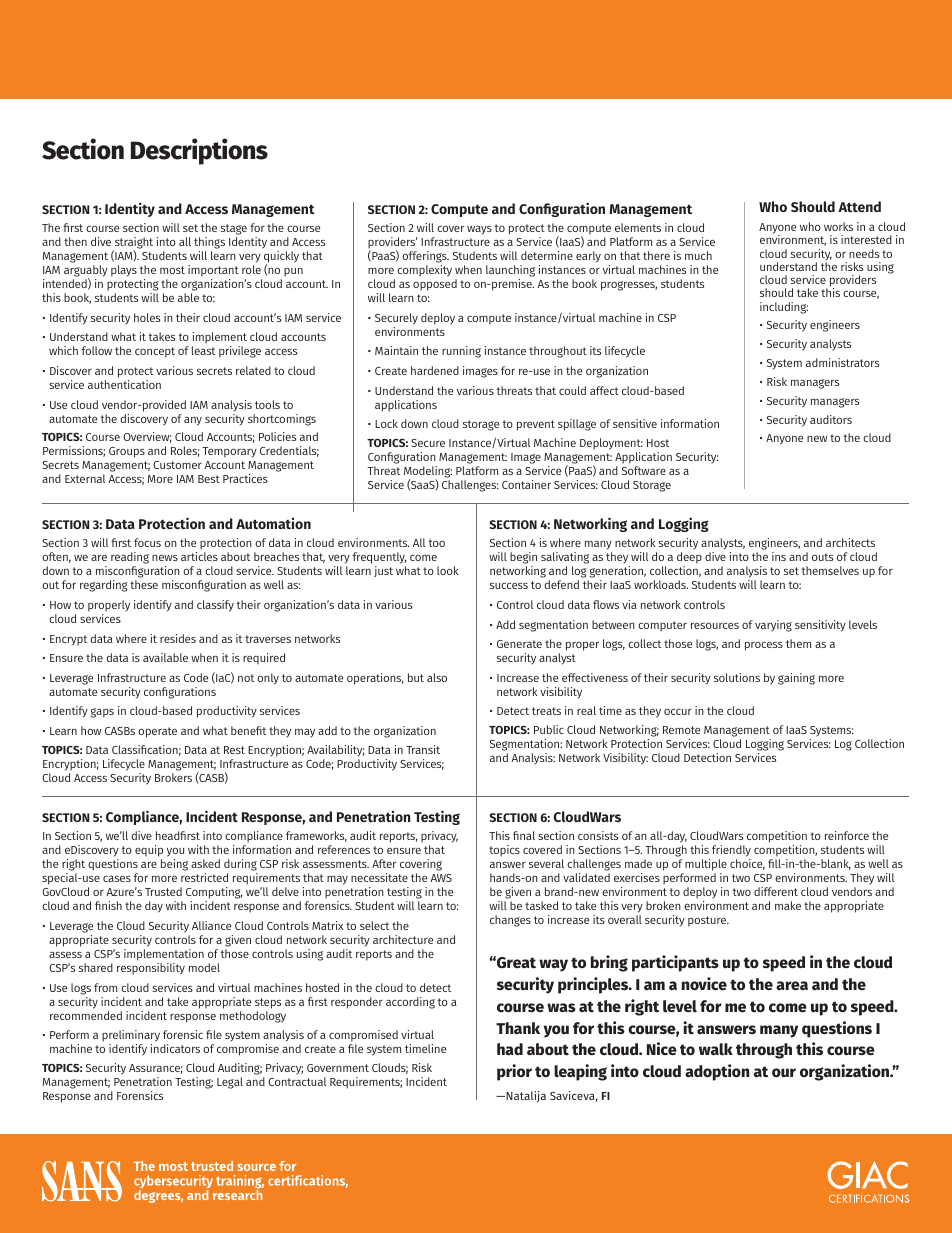 This screenshot has height=1233, width=952. What do you see at coordinates (526, 484) in the screenshot?
I see `Container` at bounding box center [526, 484].
